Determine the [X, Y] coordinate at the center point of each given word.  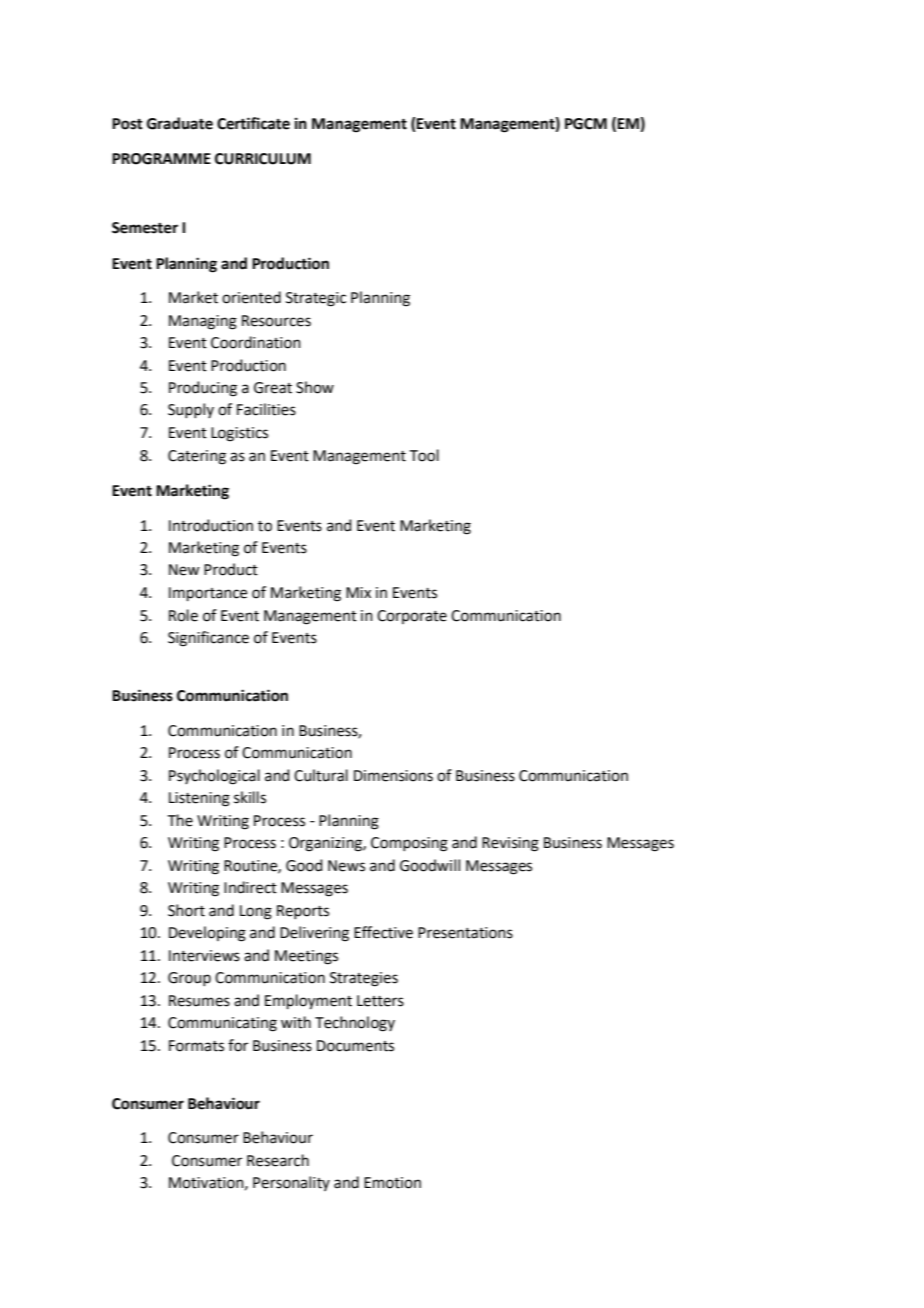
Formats [196, 1046]
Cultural [321, 775]
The [180, 820]
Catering [197, 457]
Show [315, 387]
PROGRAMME [161, 159]
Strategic [316, 299]
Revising [510, 844]
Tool [424, 455]
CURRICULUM [263, 159]
